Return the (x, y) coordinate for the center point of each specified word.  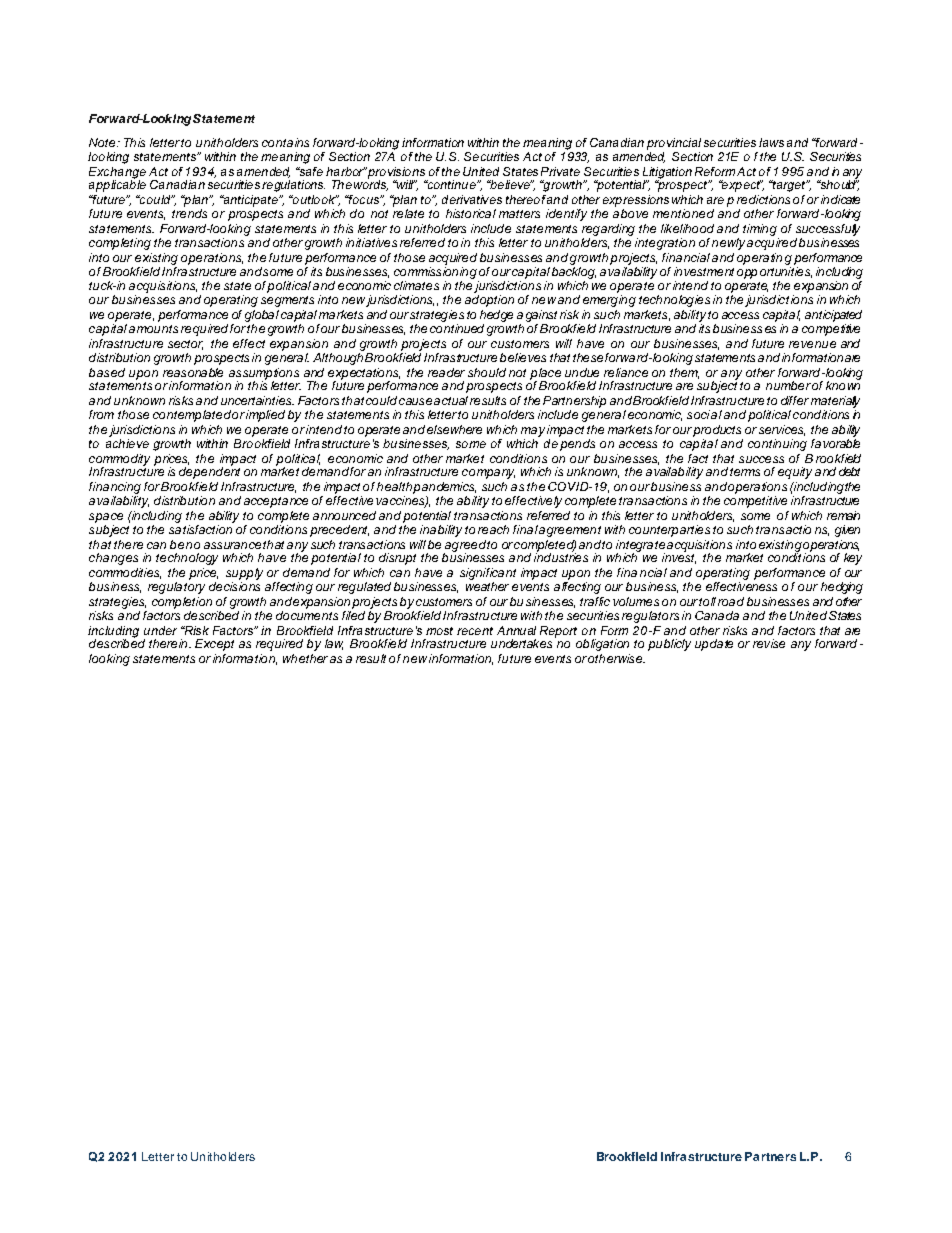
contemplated (192, 416)
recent (475, 631)
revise (769, 643)
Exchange (117, 174)
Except (214, 645)
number (788, 385)
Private (560, 171)
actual (451, 400)
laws (771, 142)
